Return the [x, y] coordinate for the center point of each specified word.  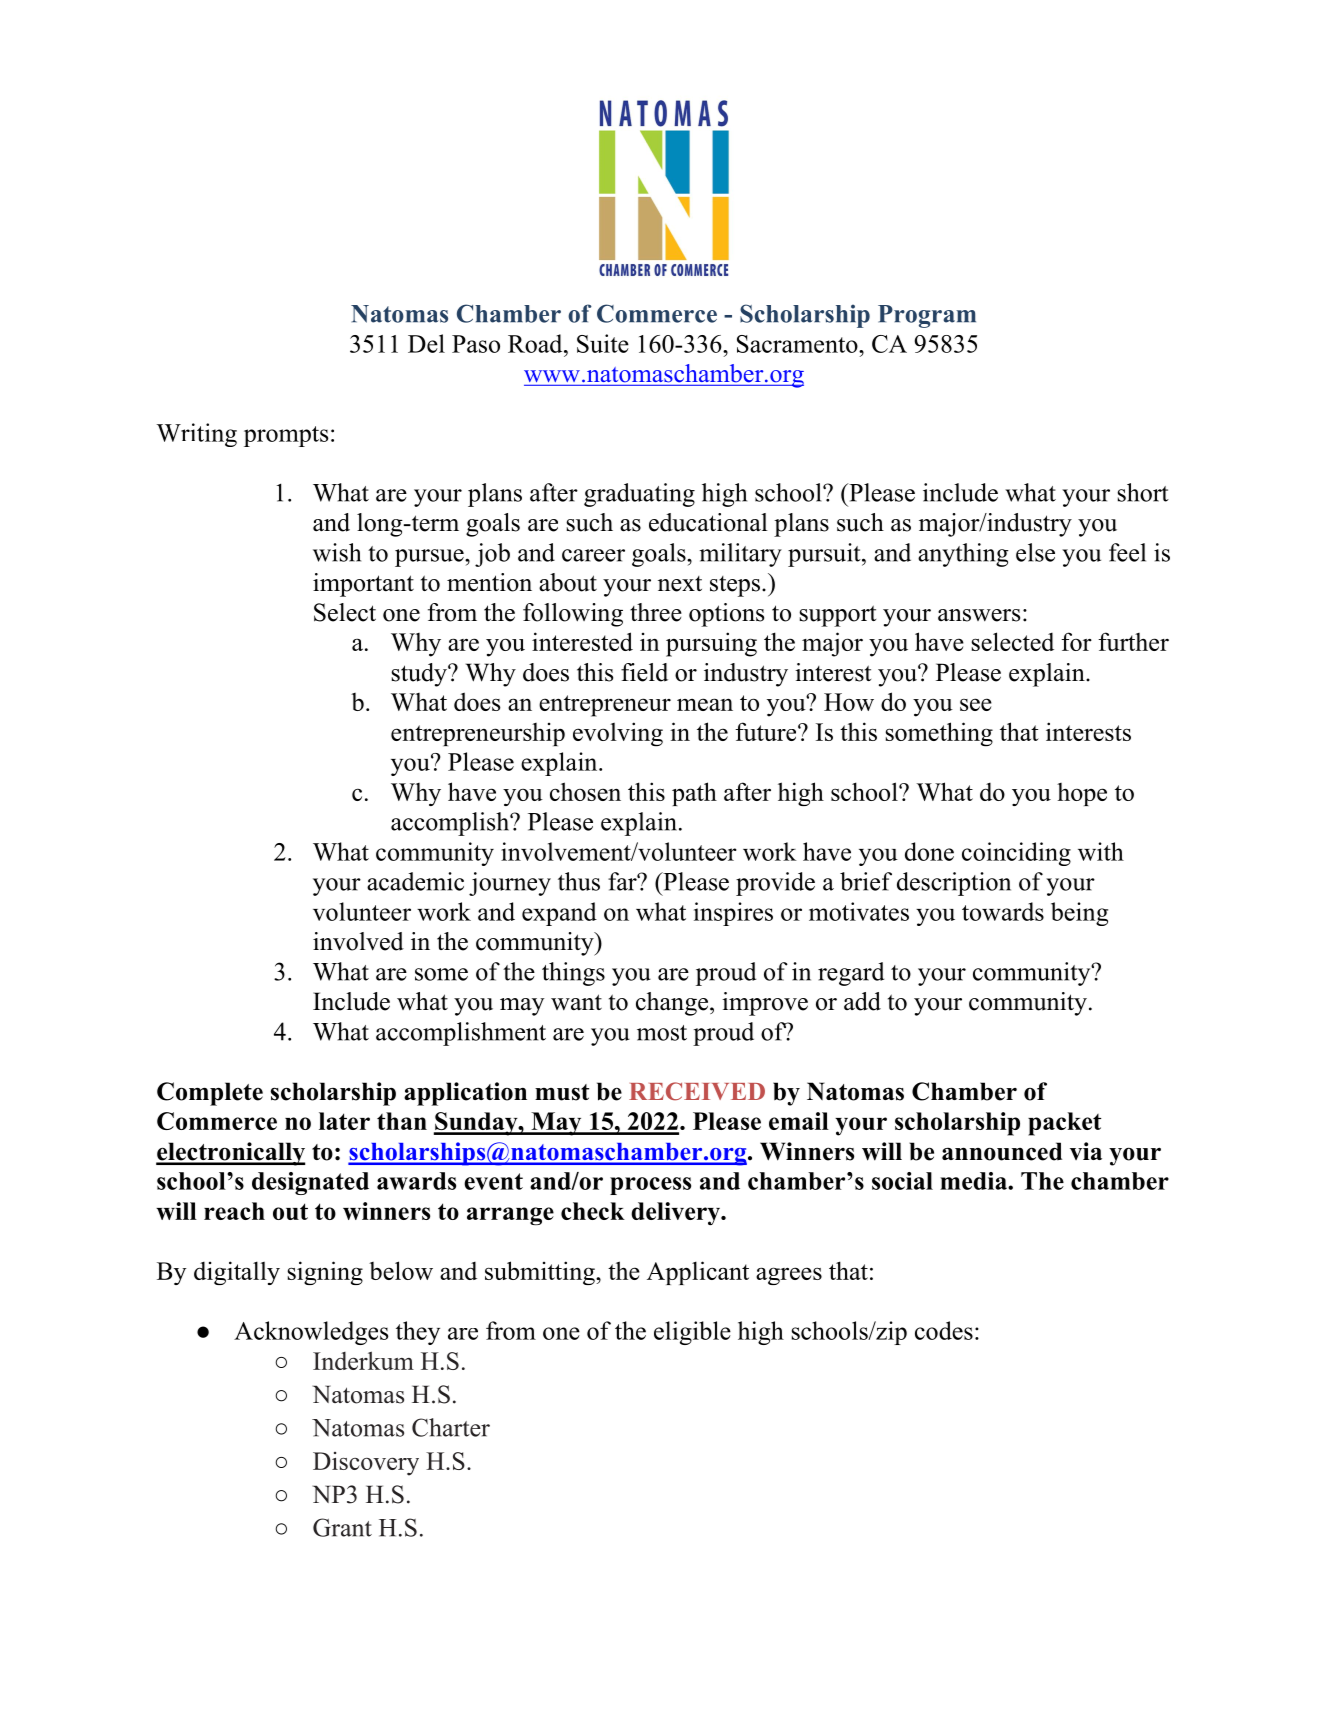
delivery [677, 1213]
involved [358, 941]
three [656, 612]
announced [1002, 1151]
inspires [733, 914]
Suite [603, 343]
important [363, 585]
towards [1003, 911]
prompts [286, 436]
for [1076, 641]
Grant [342, 1527]
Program [927, 316]
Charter [451, 1427]
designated [310, 1183]
